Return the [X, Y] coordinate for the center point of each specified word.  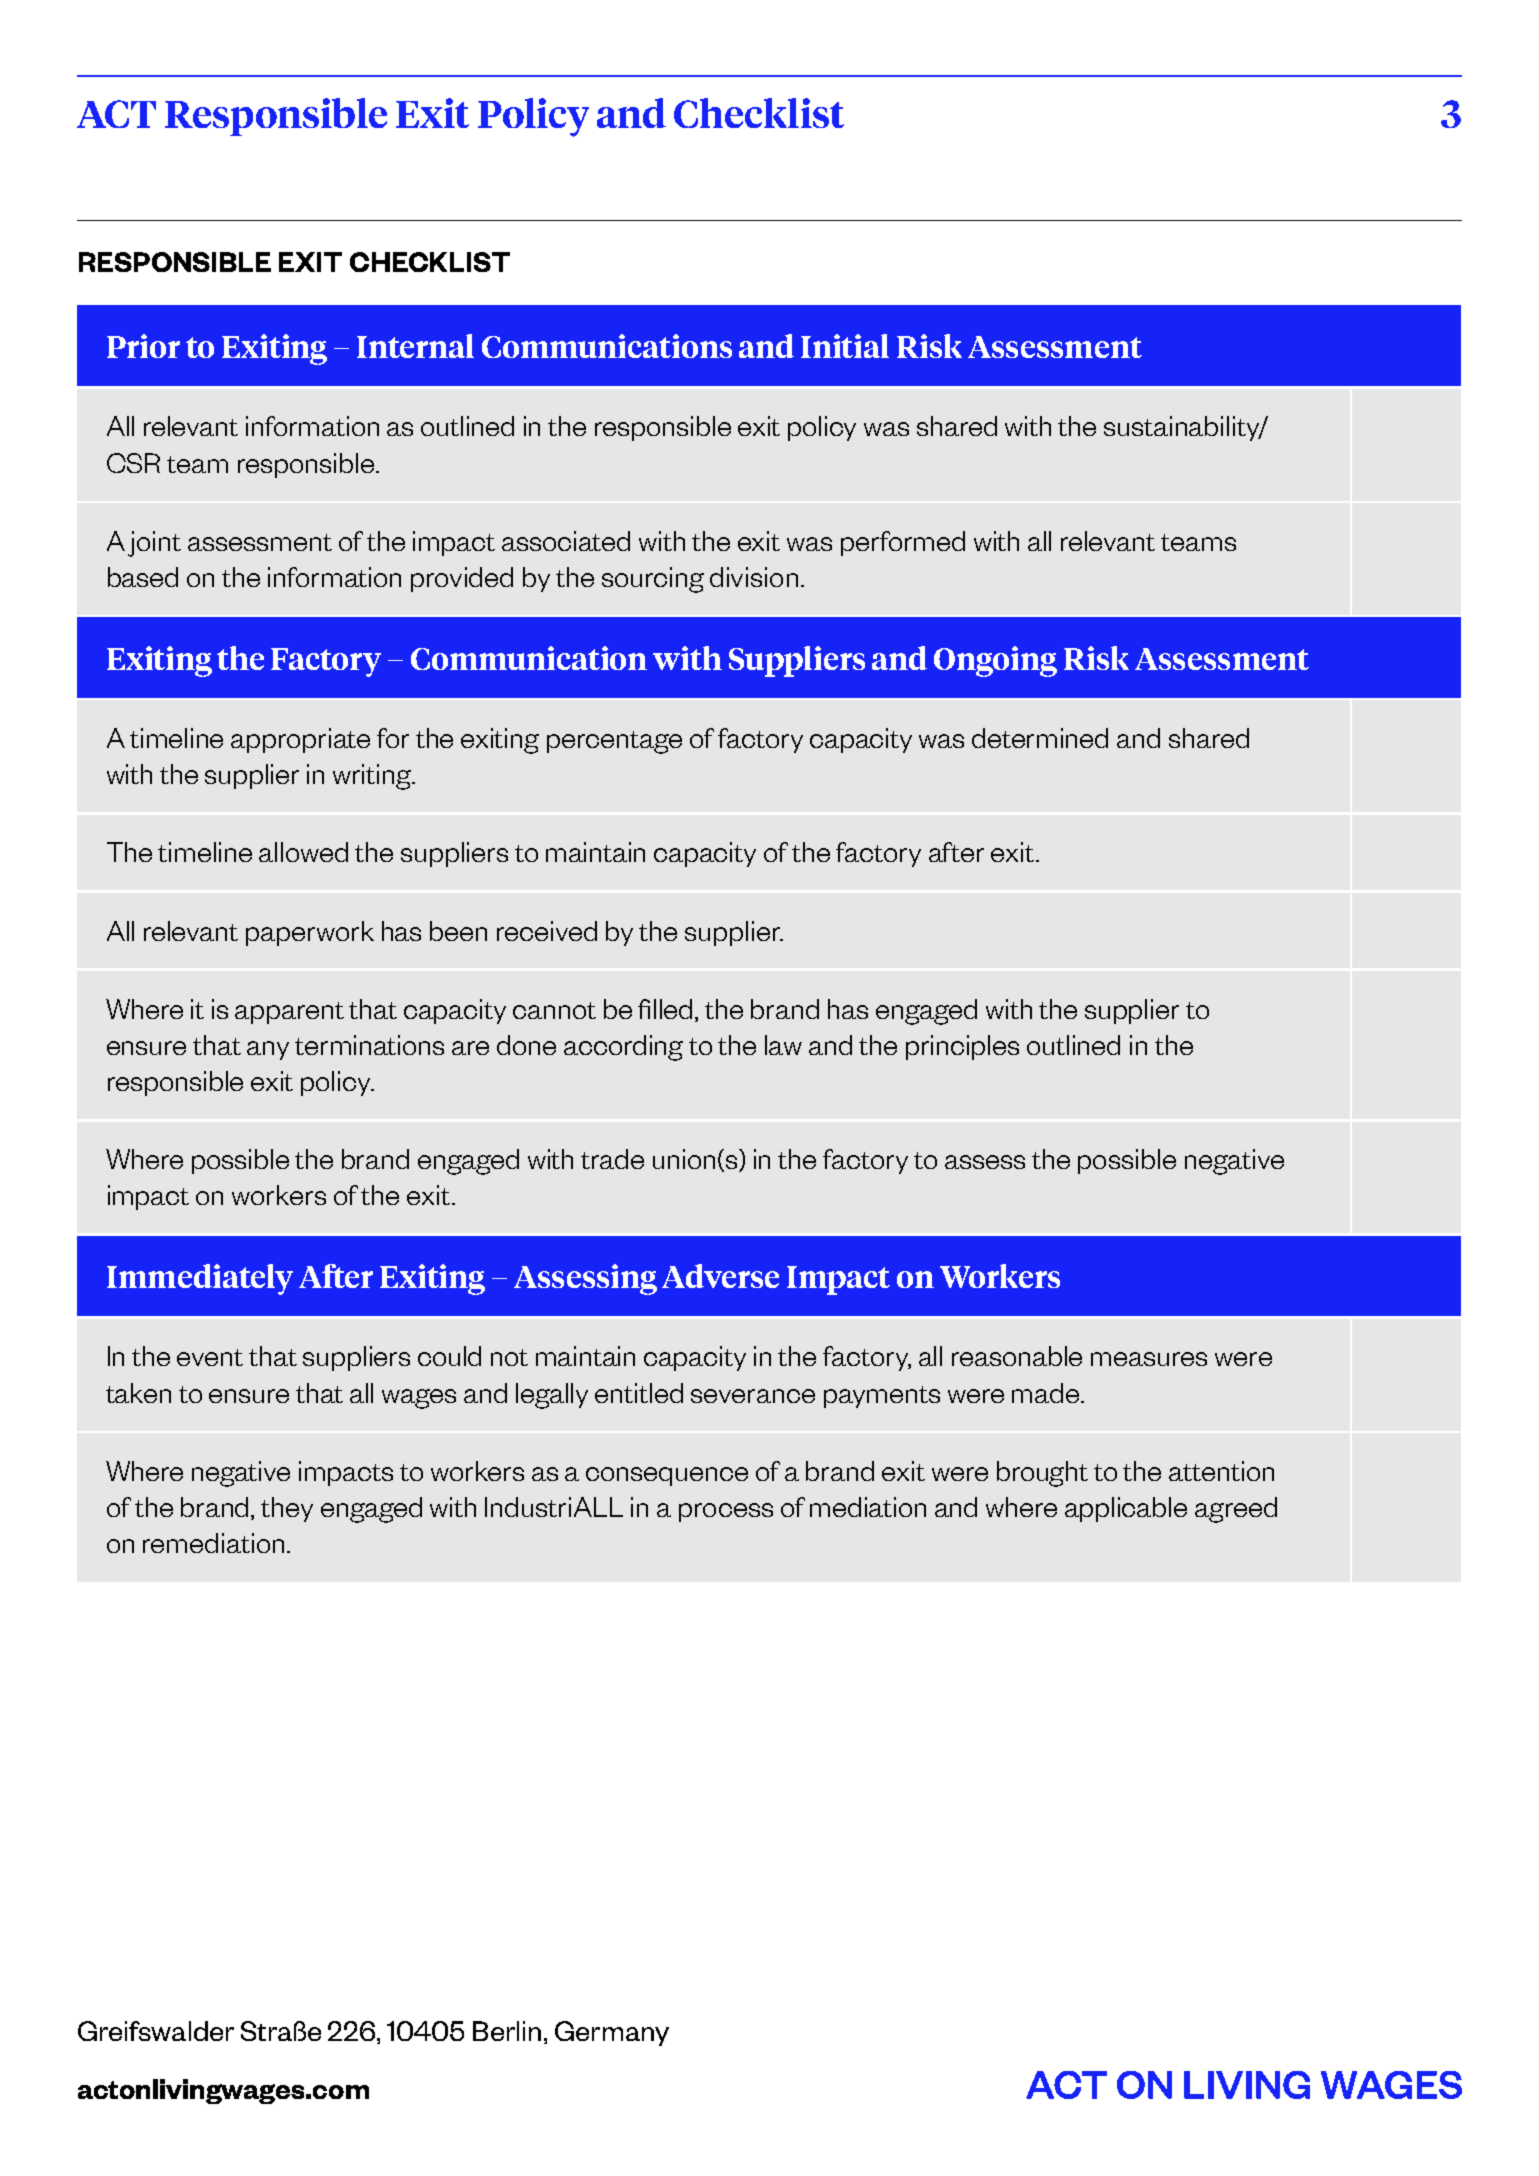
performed [903, 543]
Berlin [507, 2031]
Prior [143, 346]
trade [612, 1159]
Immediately [200, 1279]
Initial [845, 346]
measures [1149, 1359]
